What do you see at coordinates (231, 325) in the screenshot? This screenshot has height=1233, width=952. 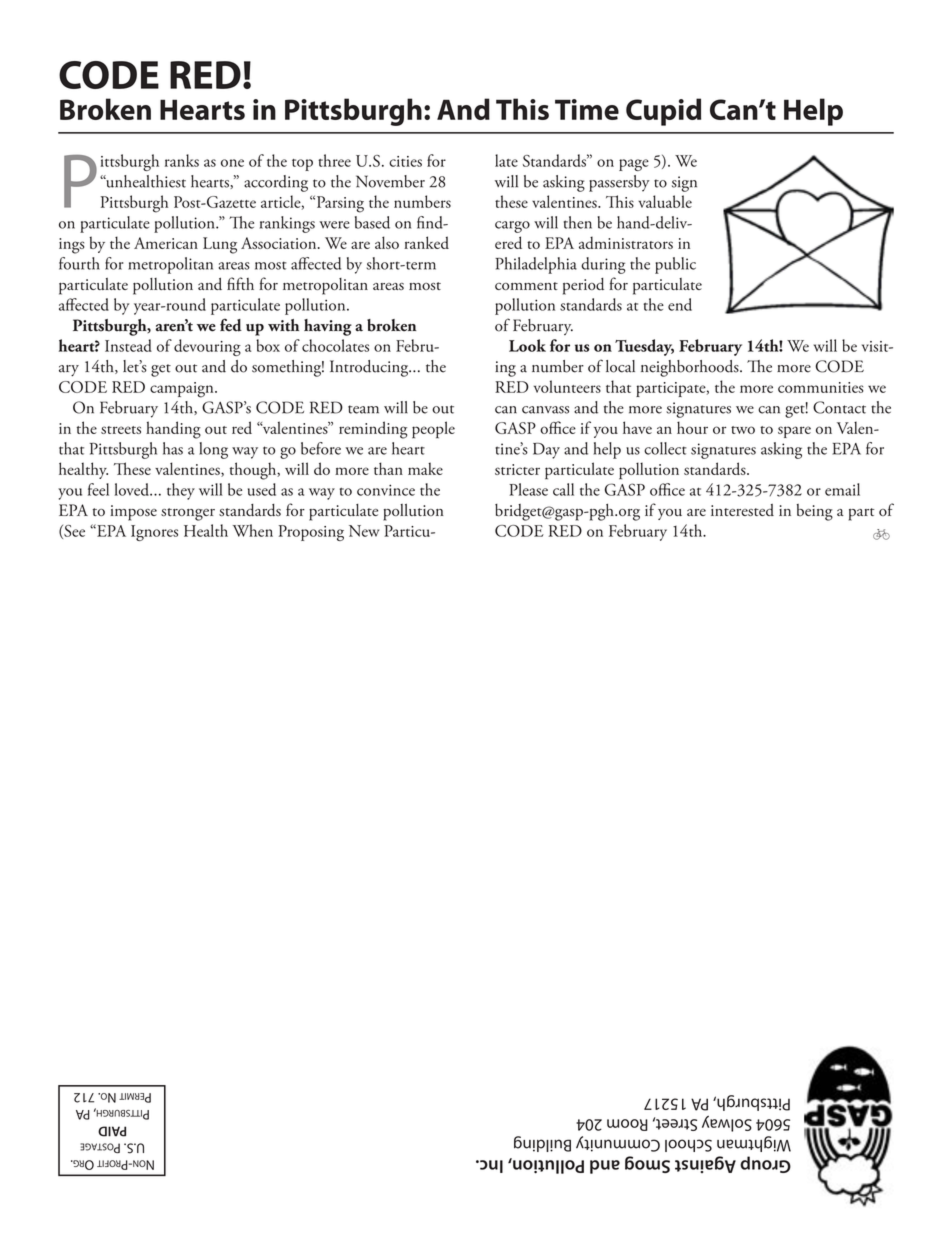 I see `fed` at bounding box center [231, 325].
